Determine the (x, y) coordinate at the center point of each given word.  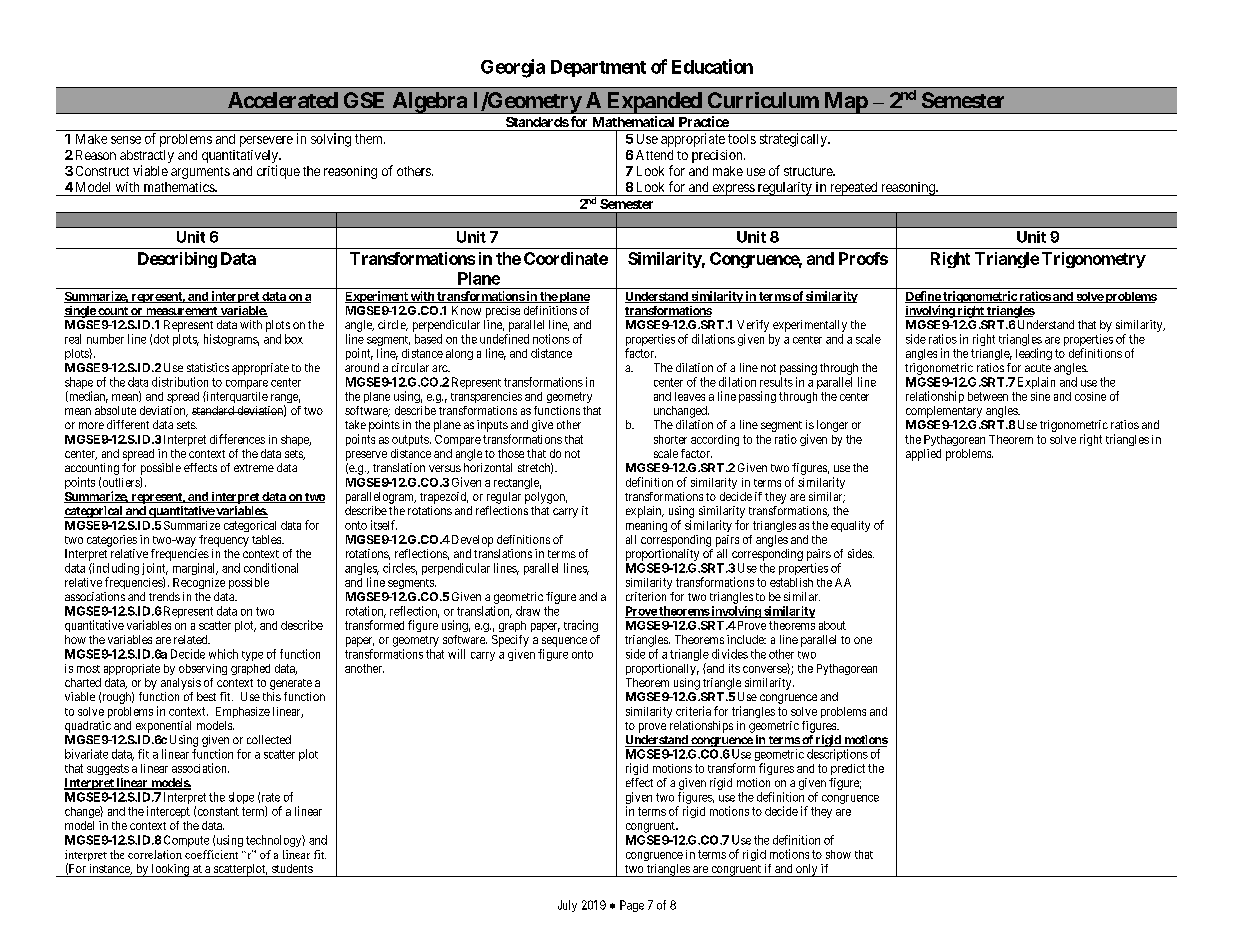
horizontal (488, 467)
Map (845, 103)
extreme (254, 468)
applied (923, 455)
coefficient (211, 854)
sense (126, 140)
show (838, 854)
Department (598, 68)
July (567, 906)
